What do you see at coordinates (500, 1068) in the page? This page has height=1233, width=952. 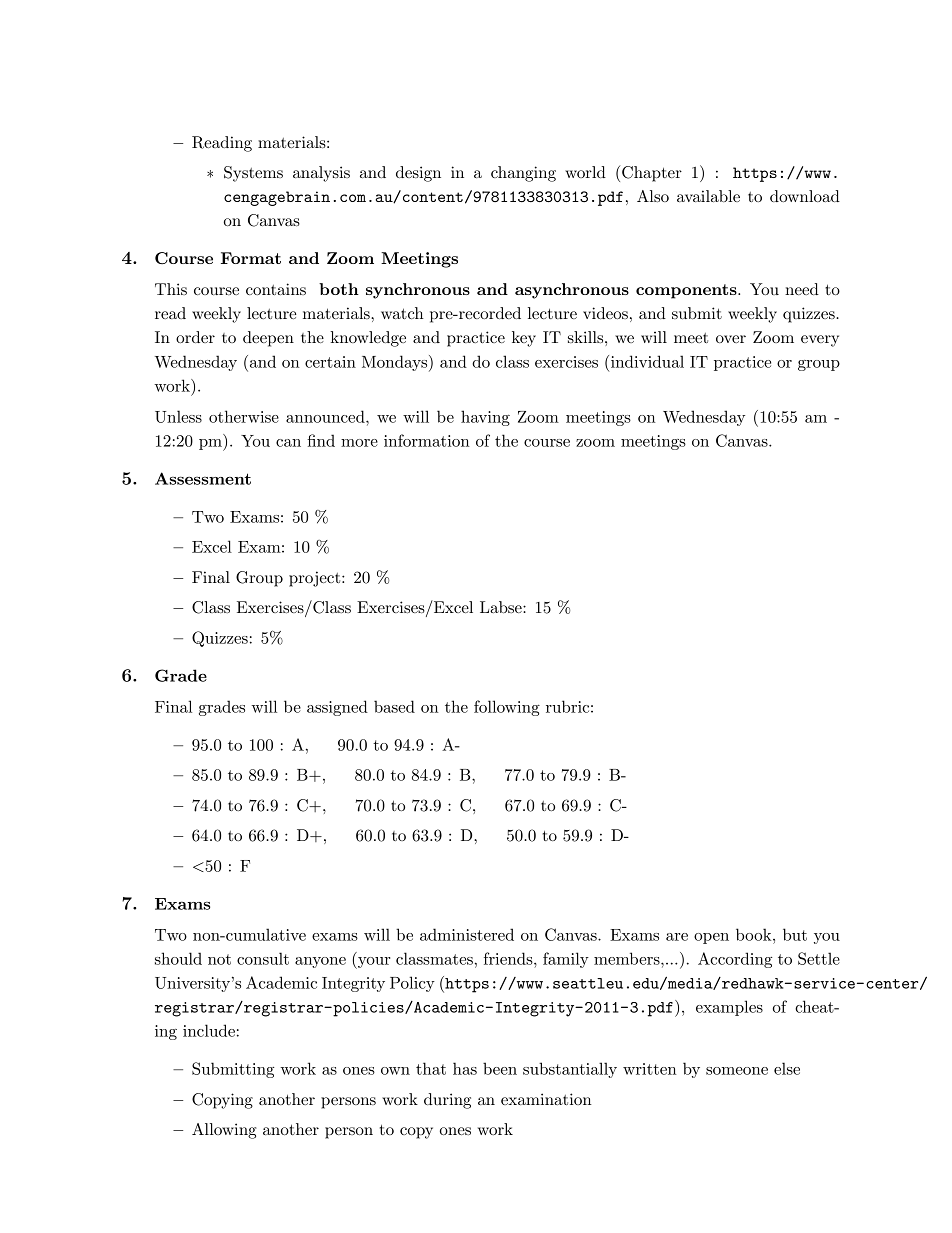 I see `been` at bounding box center [500, 1068].
